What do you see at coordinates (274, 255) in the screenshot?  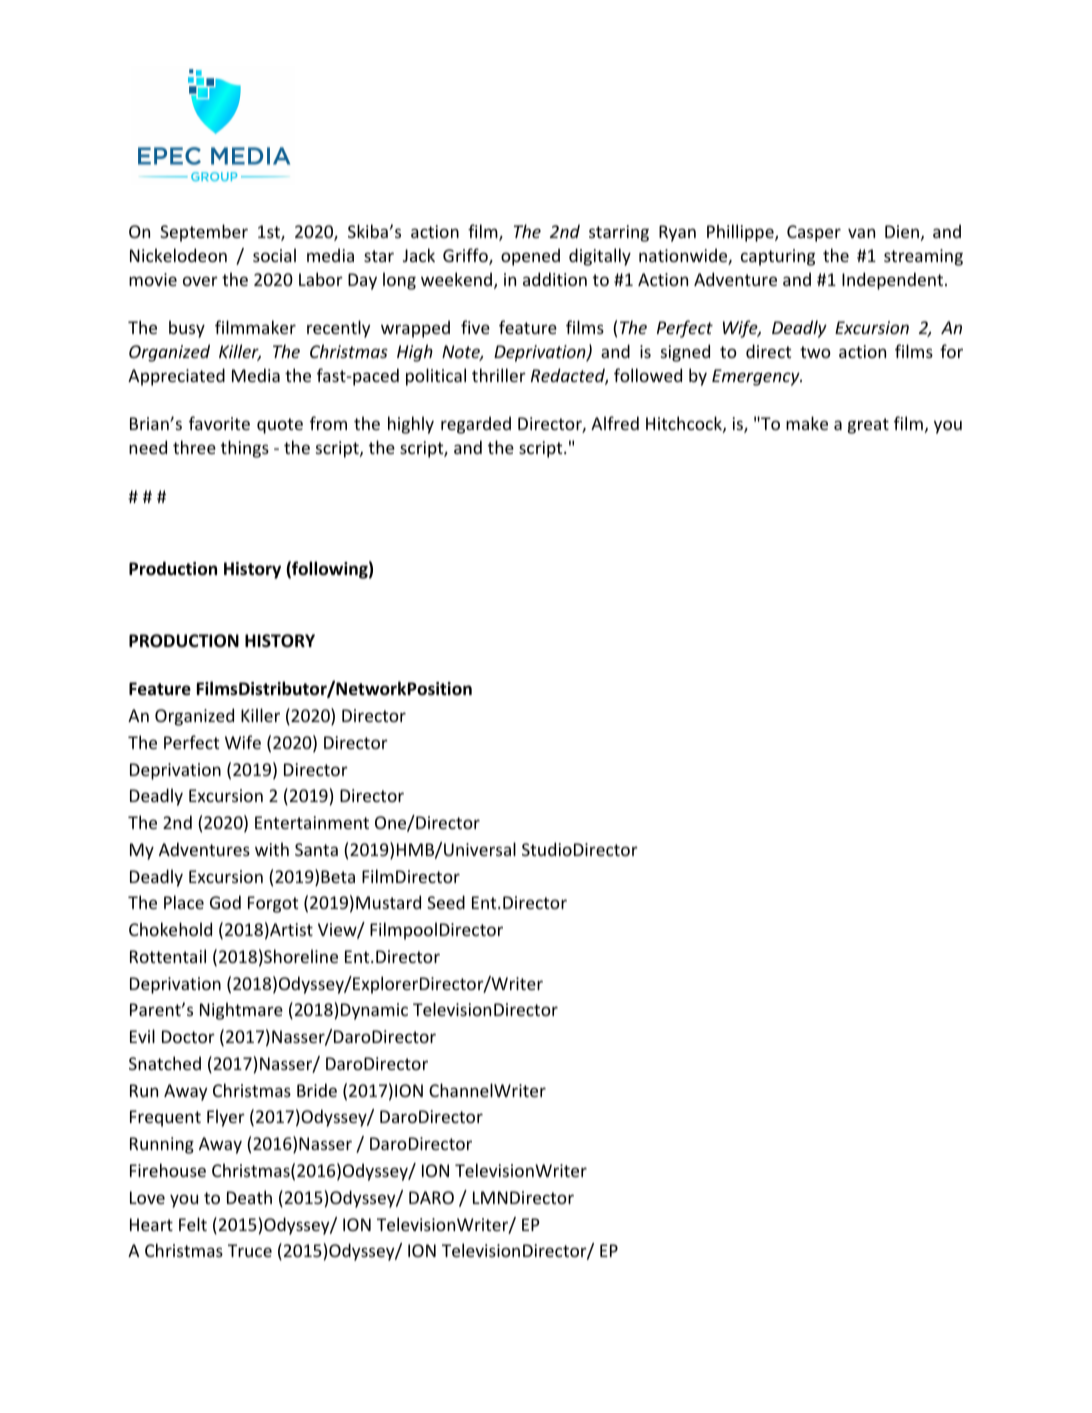 I see `social` at bounding box center [274, 255].
